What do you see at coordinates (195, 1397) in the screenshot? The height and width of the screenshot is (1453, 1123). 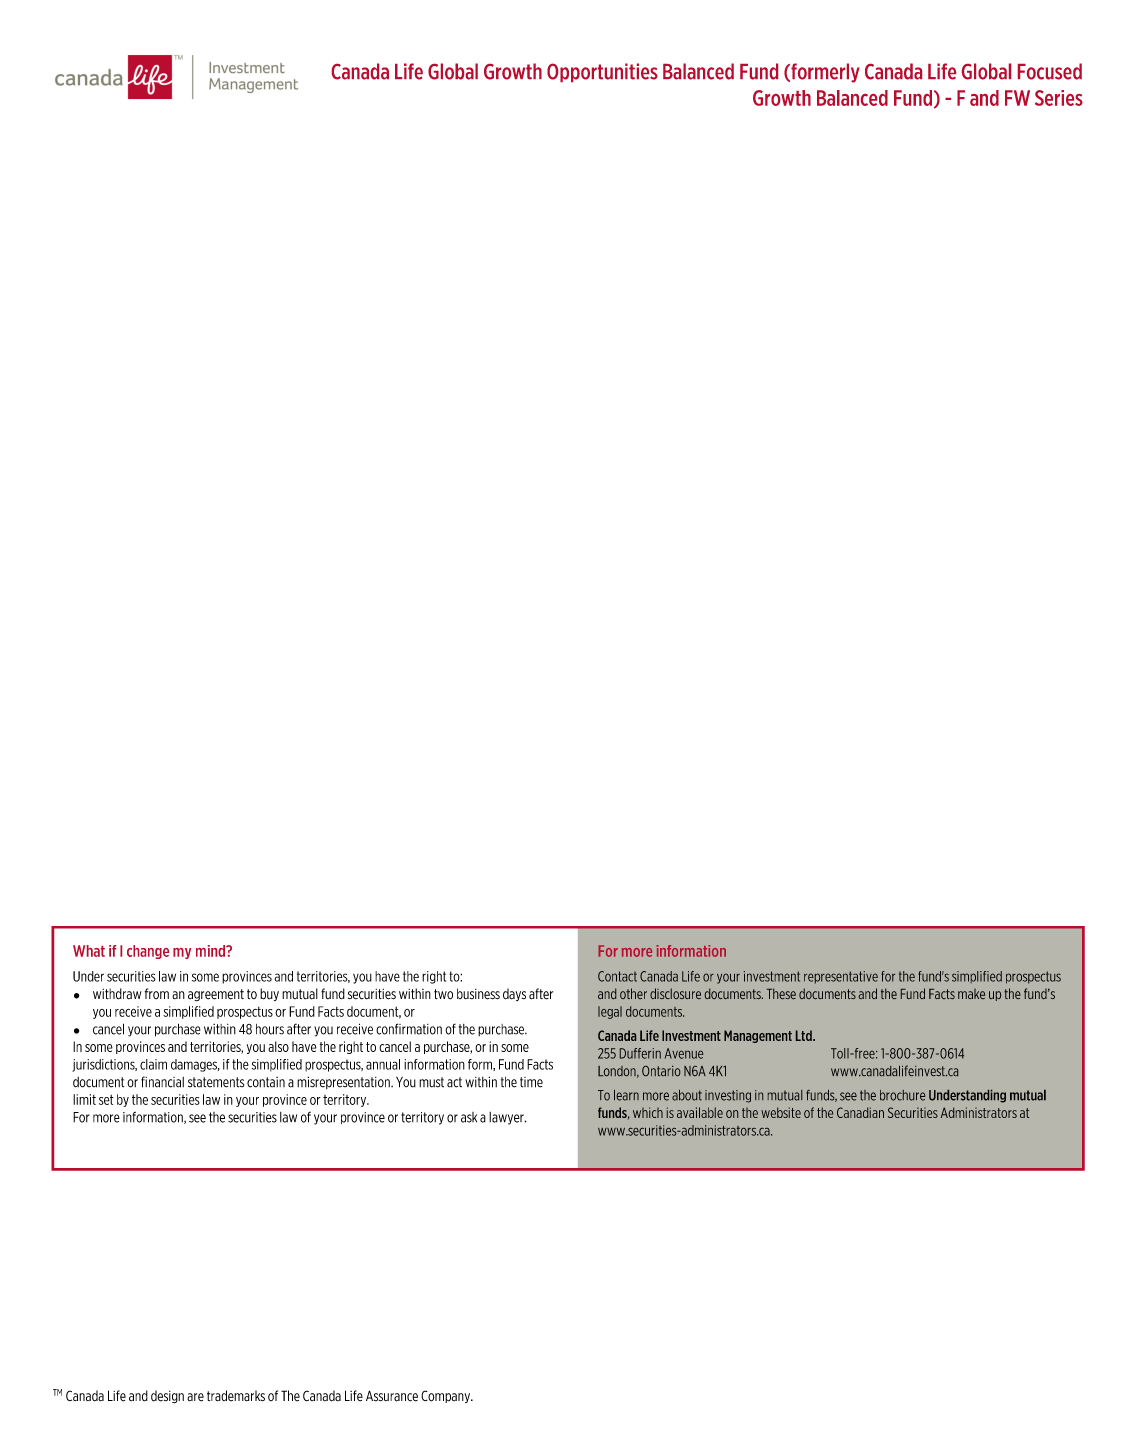 I see `are` at bounding box center [195, 1397].
